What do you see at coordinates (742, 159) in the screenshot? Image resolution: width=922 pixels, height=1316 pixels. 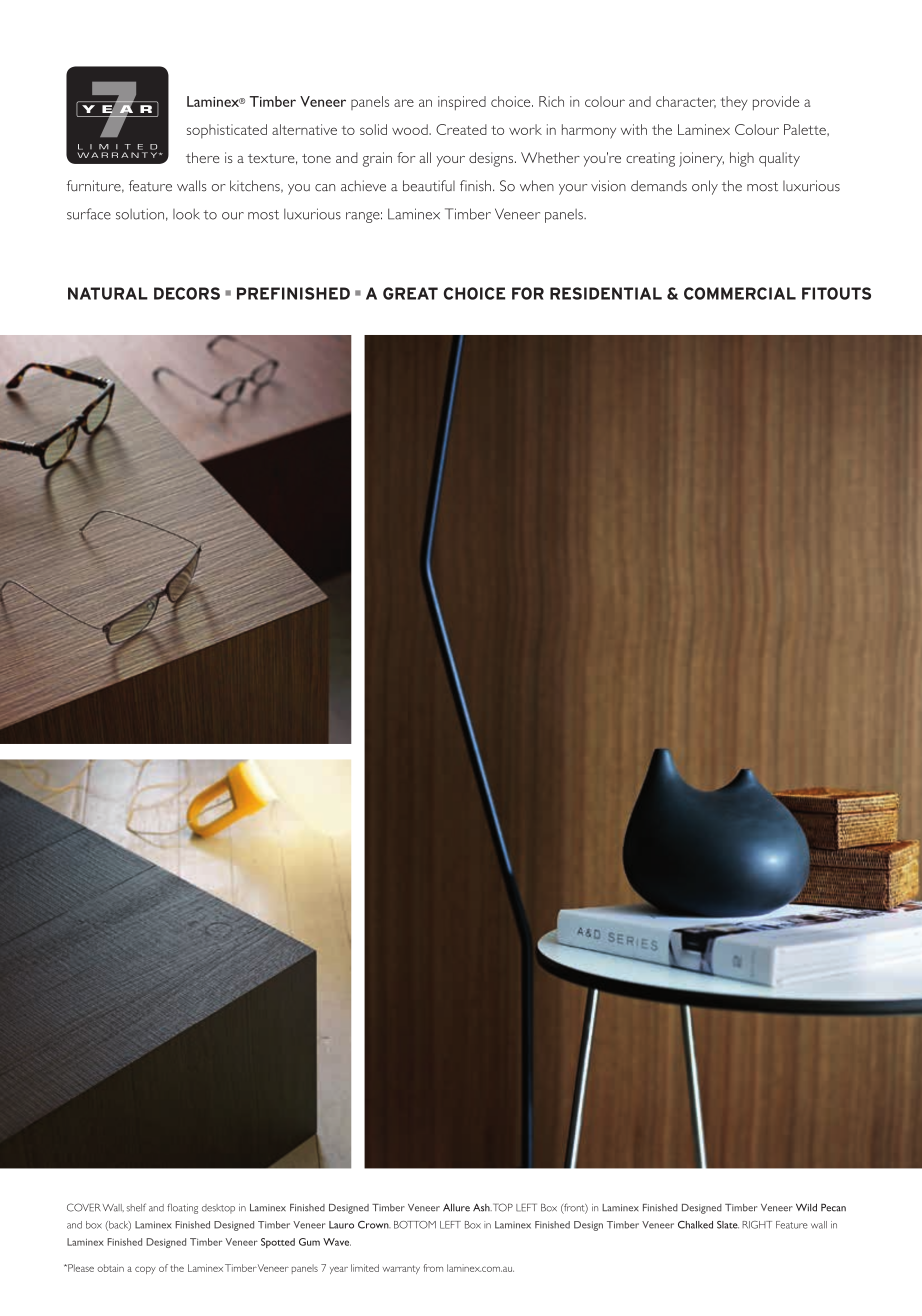 I see `high` at bounding box center [742, 159].
